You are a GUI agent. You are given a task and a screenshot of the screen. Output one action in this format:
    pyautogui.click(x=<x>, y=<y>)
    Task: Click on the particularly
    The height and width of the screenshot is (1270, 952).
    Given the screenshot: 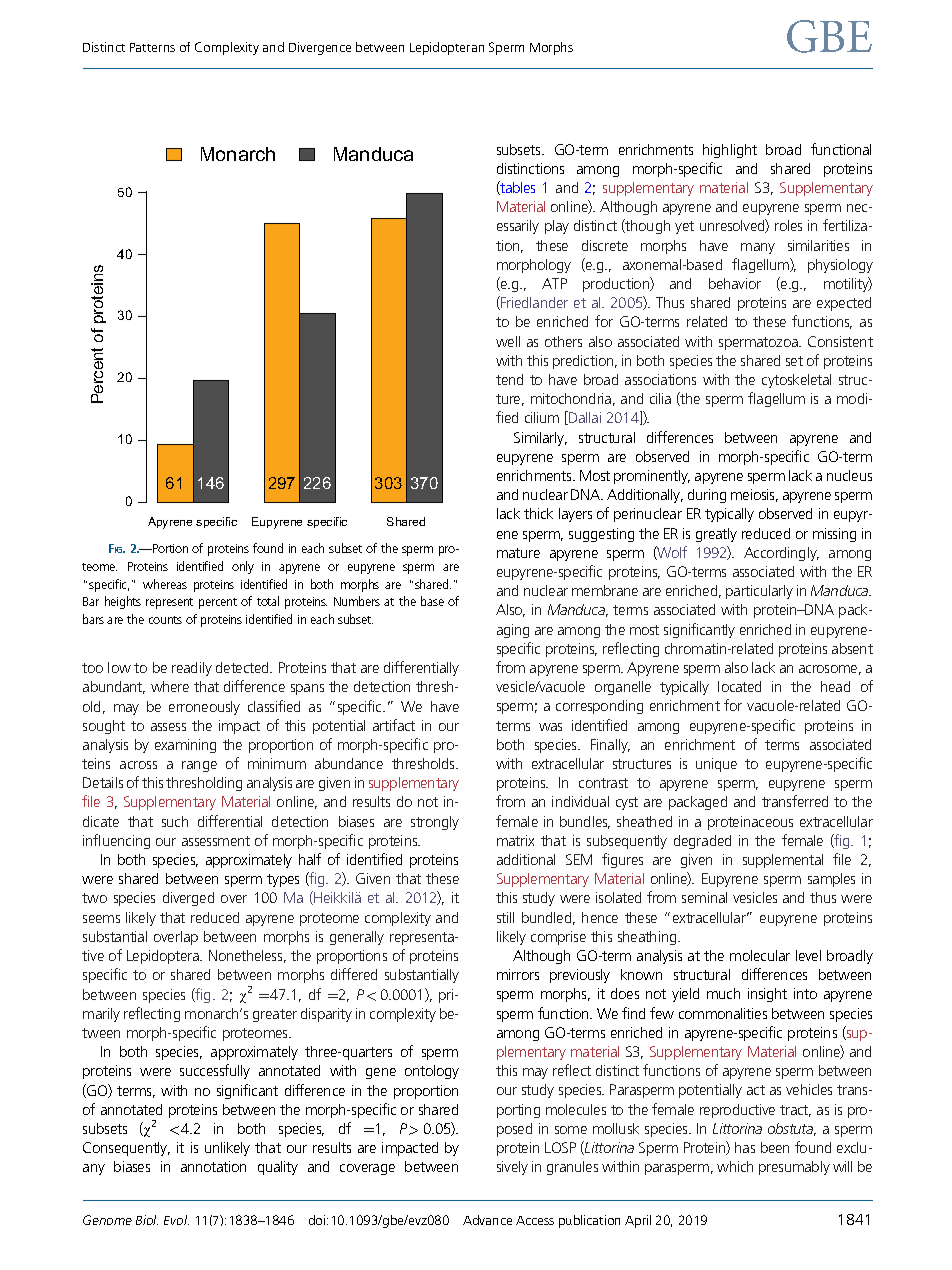 What is the action you would take?
    pyautogui.click(x=759, y=592)
